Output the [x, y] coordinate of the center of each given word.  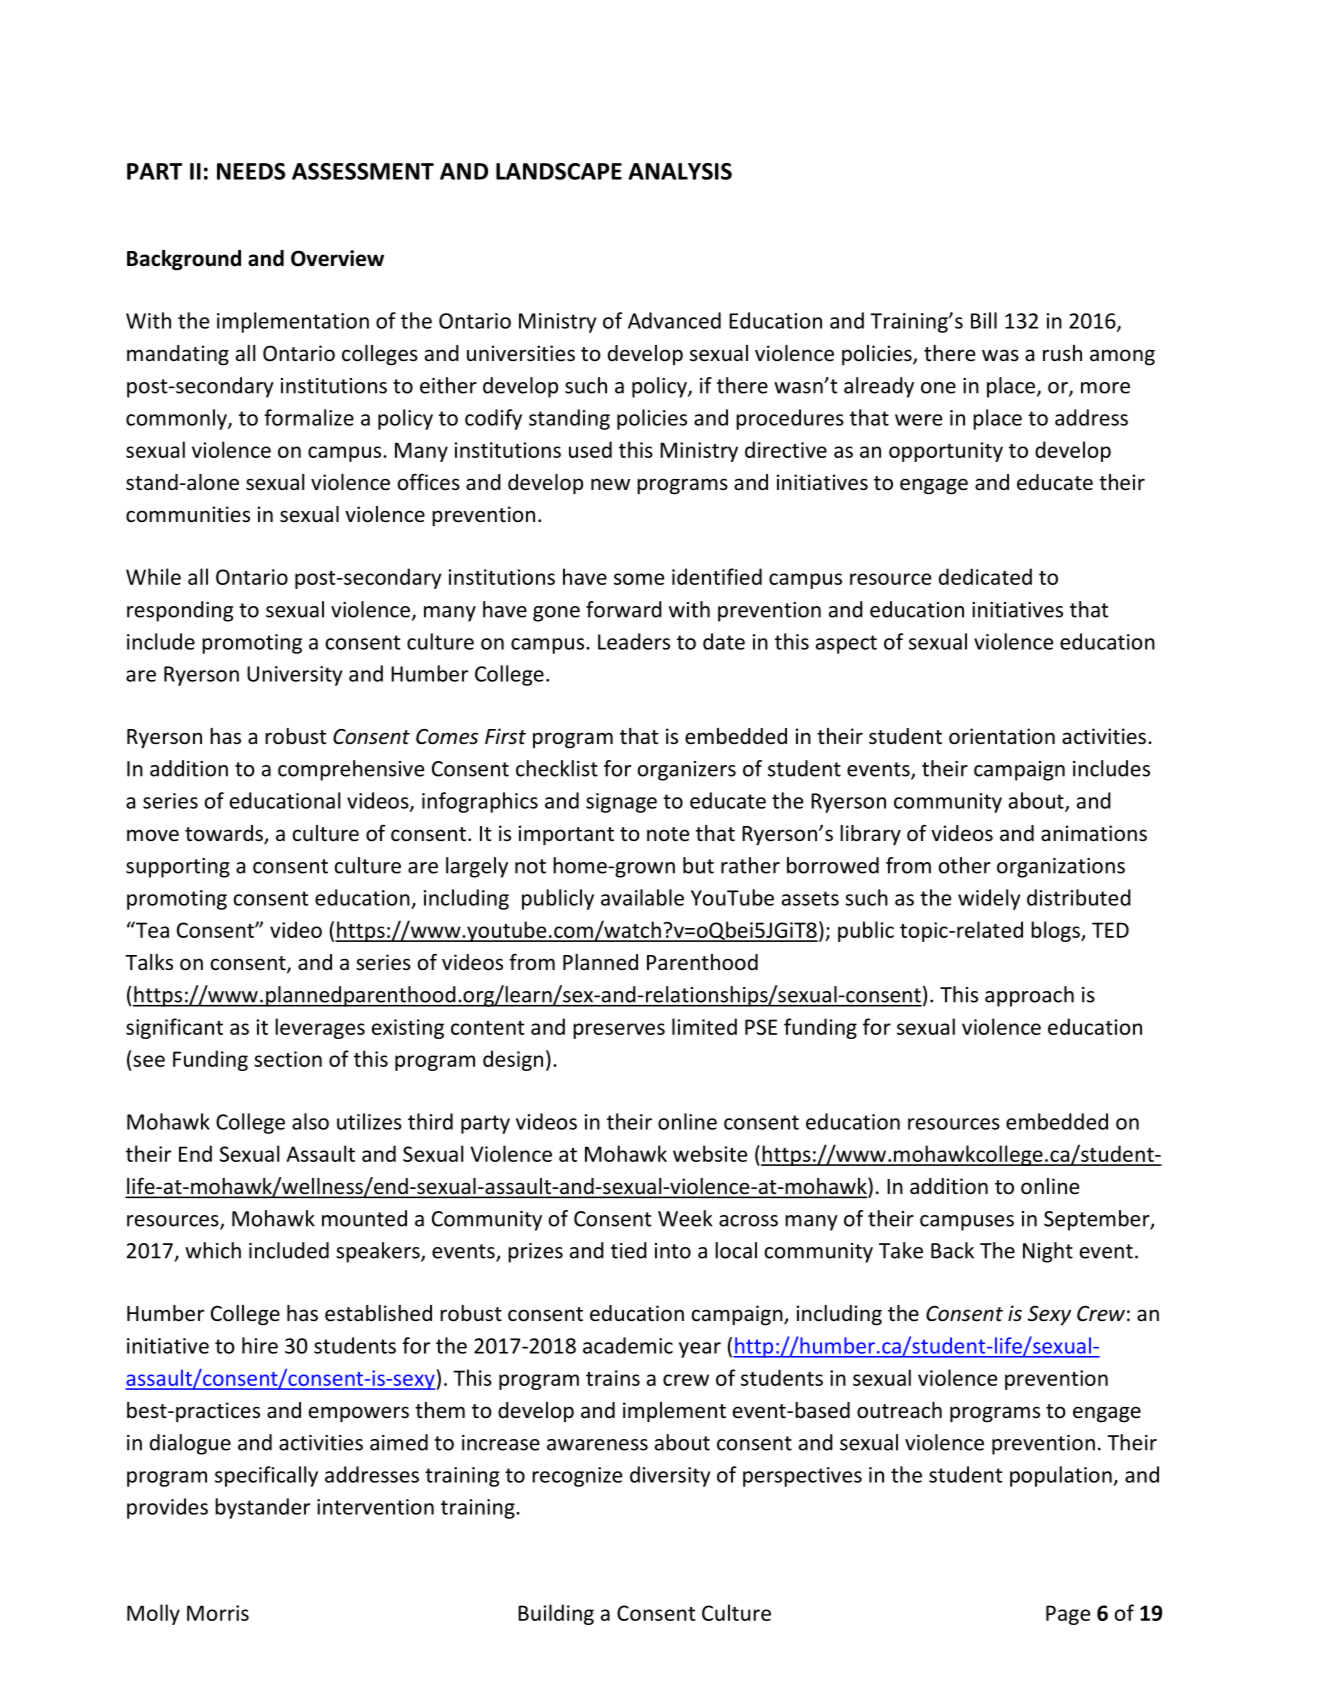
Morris [218, 1613]
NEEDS [251, 171]
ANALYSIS [680, 171]
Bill [984, 320]
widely [989, 899]
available [642, 897]
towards [225, 834]
